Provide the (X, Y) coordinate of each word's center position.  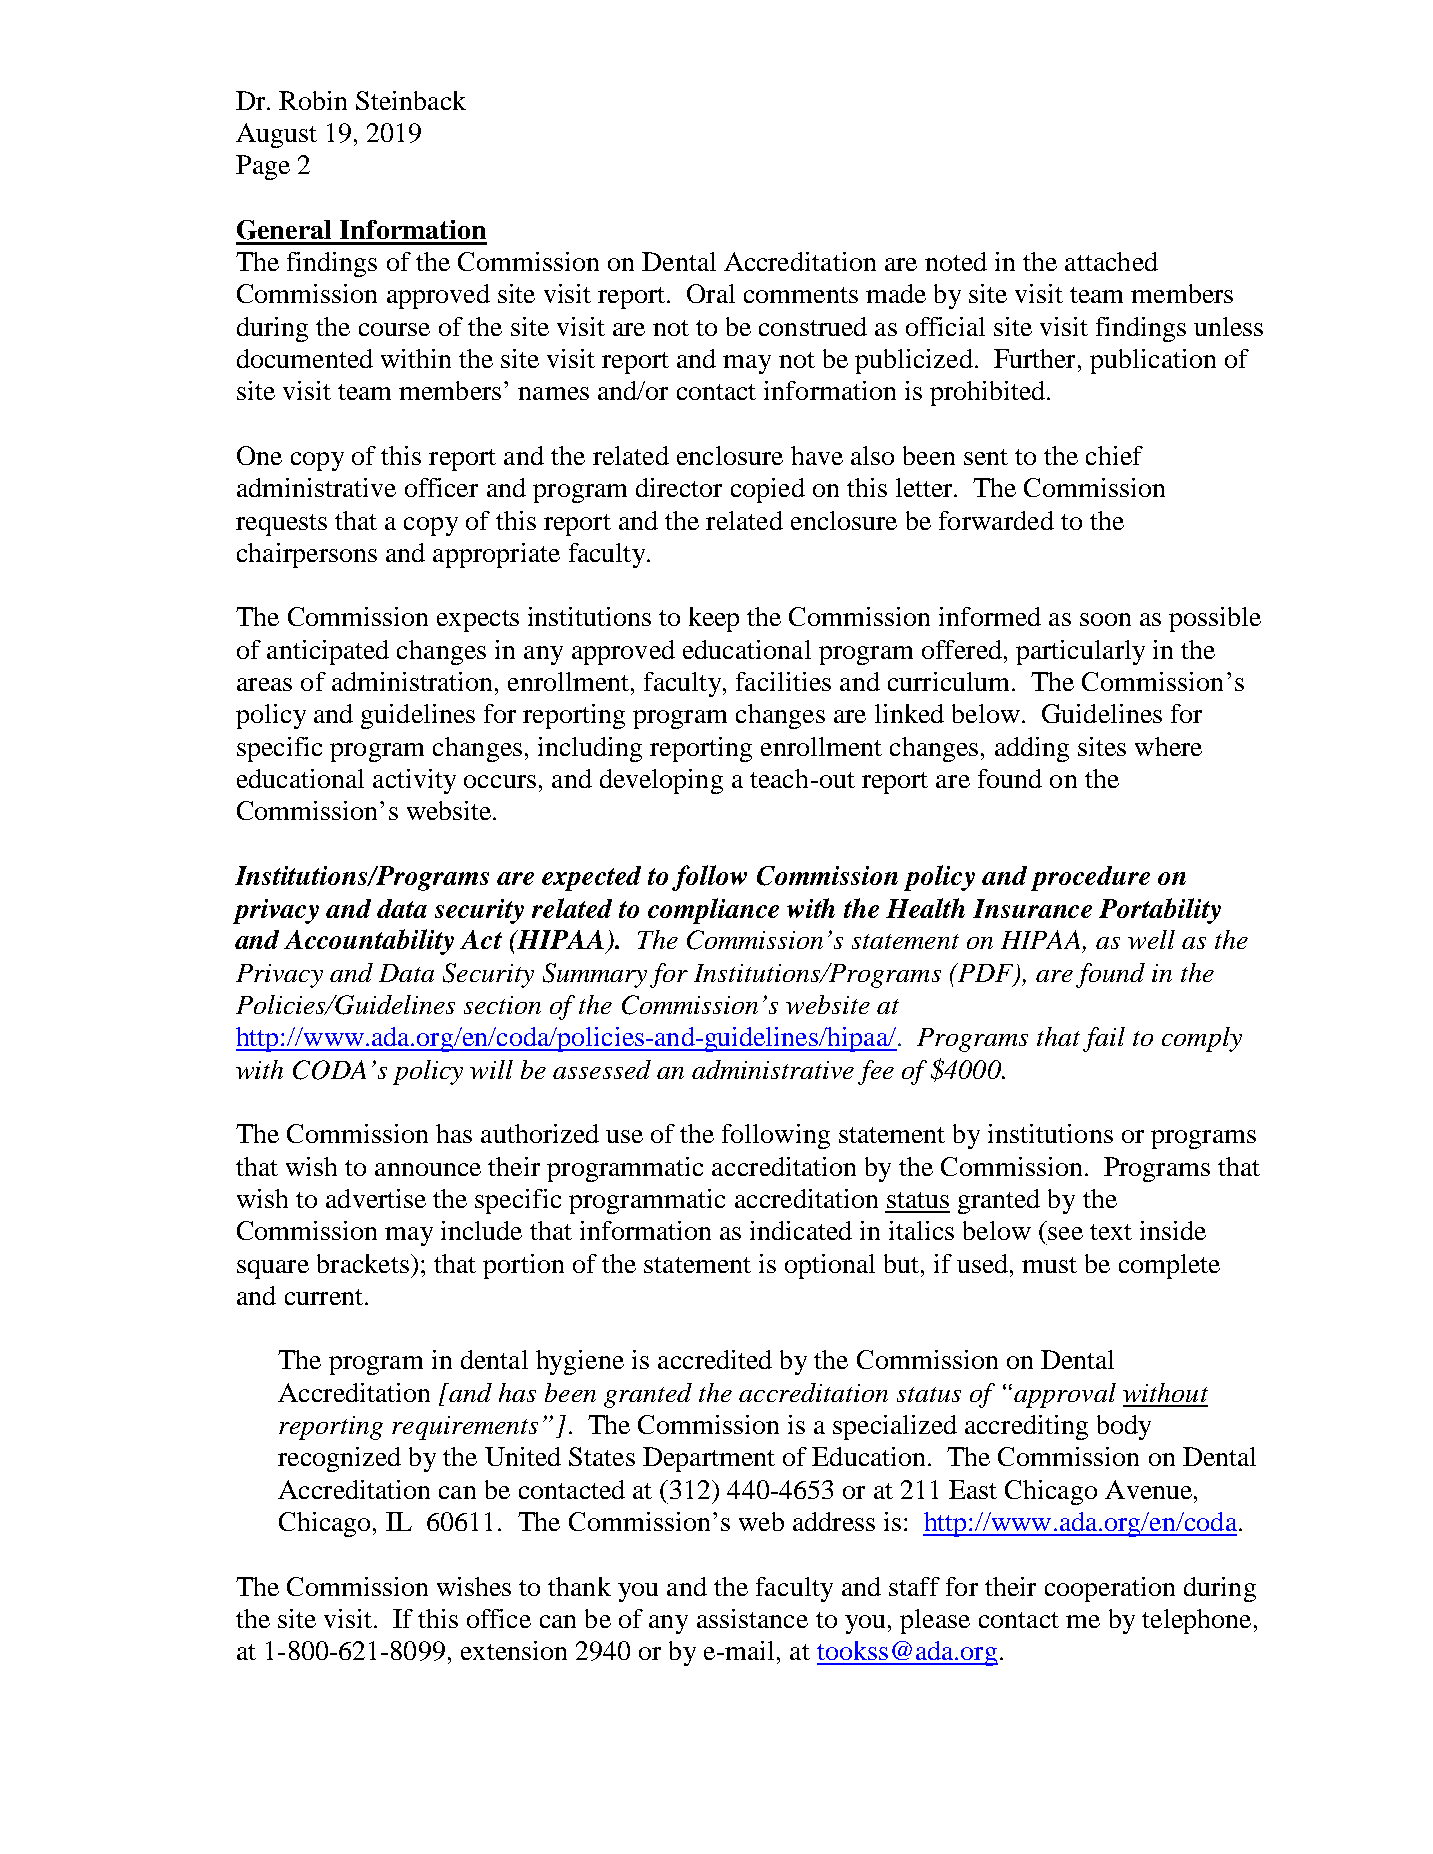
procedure (1090, 878)
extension (514, 1650)
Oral (711, 293)
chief (1114, 455)
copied (768, 490)
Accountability (369, 942)
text (1111, 1232)
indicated (801, 1230)
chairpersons (307, 555)
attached (1111, 261)
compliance (713, 911)
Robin (313, 100)
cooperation (1110, 1589)
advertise (376, 1198)
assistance (752, 1618)
